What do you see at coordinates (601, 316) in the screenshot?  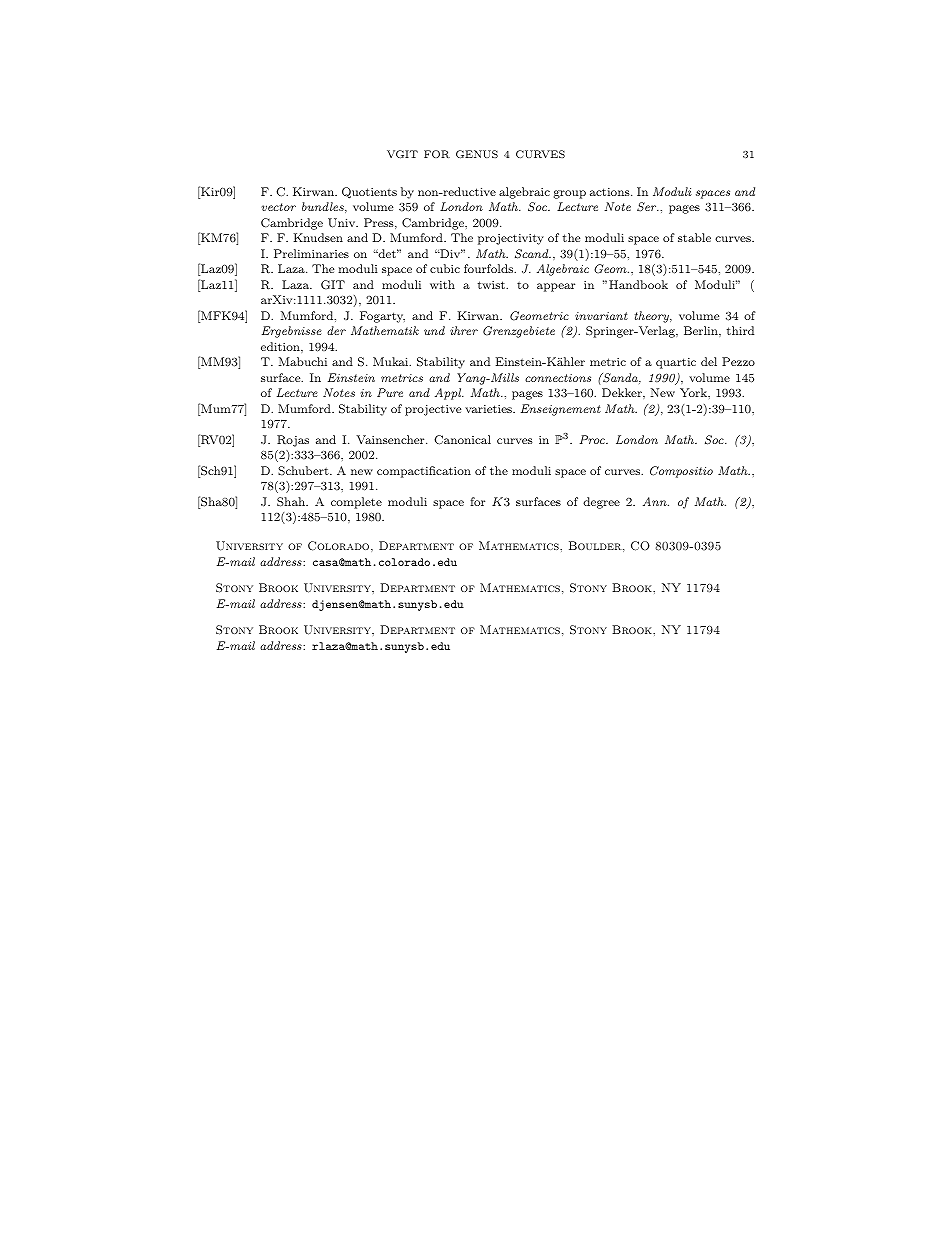 I see `invariant` at bounding box center [601, 316].
